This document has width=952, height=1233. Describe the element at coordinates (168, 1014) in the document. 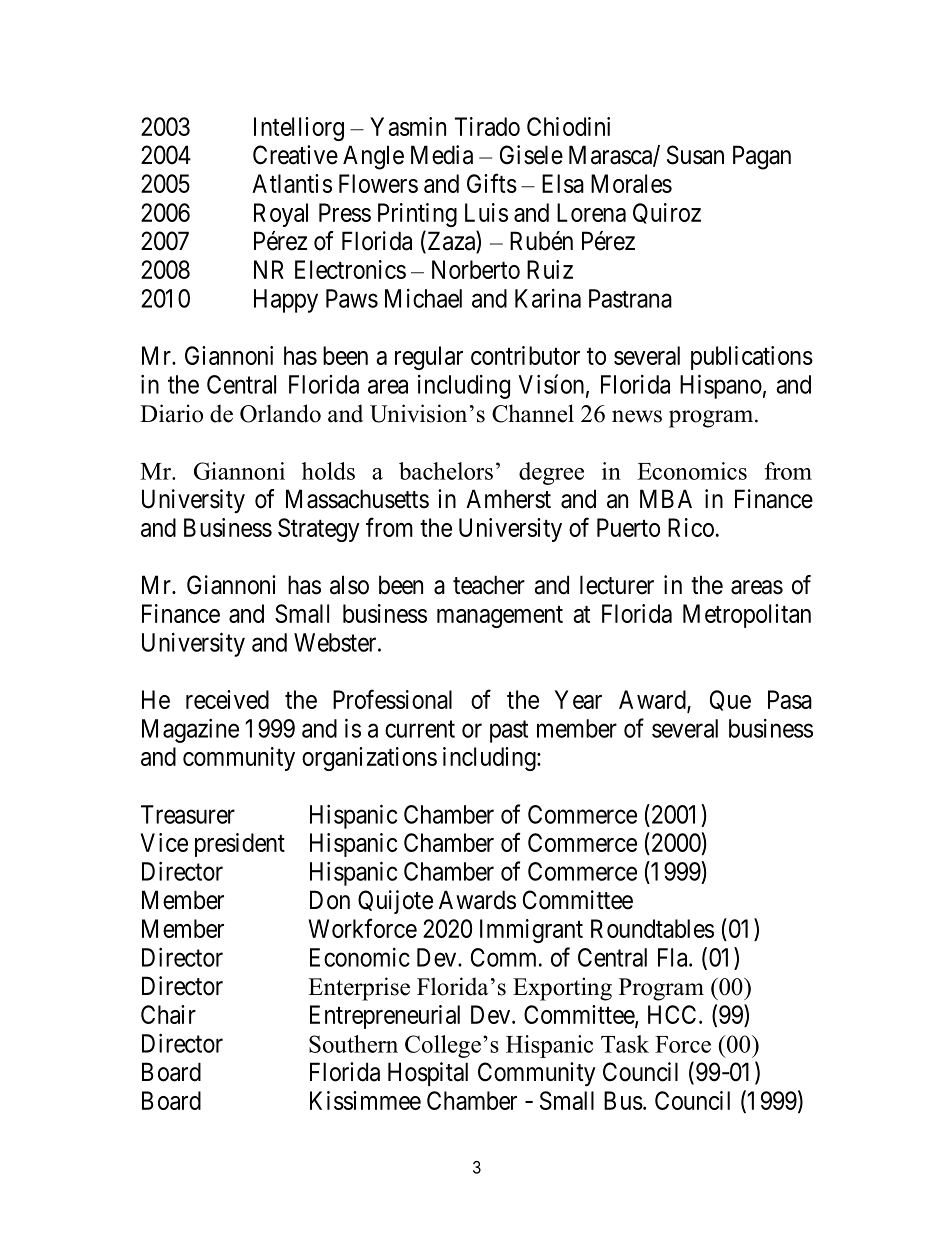

I see `Chair` at that location.
